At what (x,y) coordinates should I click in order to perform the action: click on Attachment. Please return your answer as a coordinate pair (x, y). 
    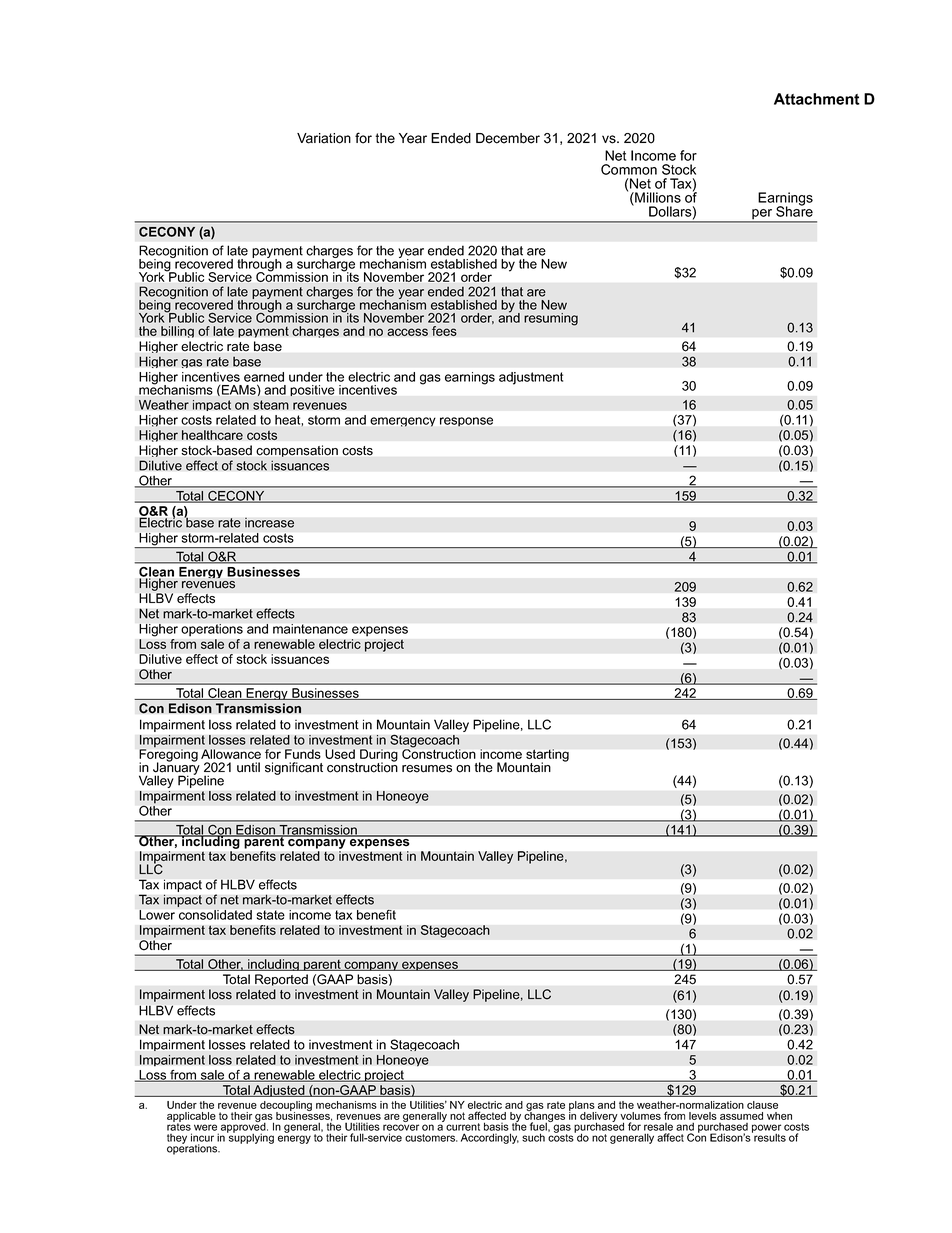
    Looking at the image, I should click on (817, 99).
